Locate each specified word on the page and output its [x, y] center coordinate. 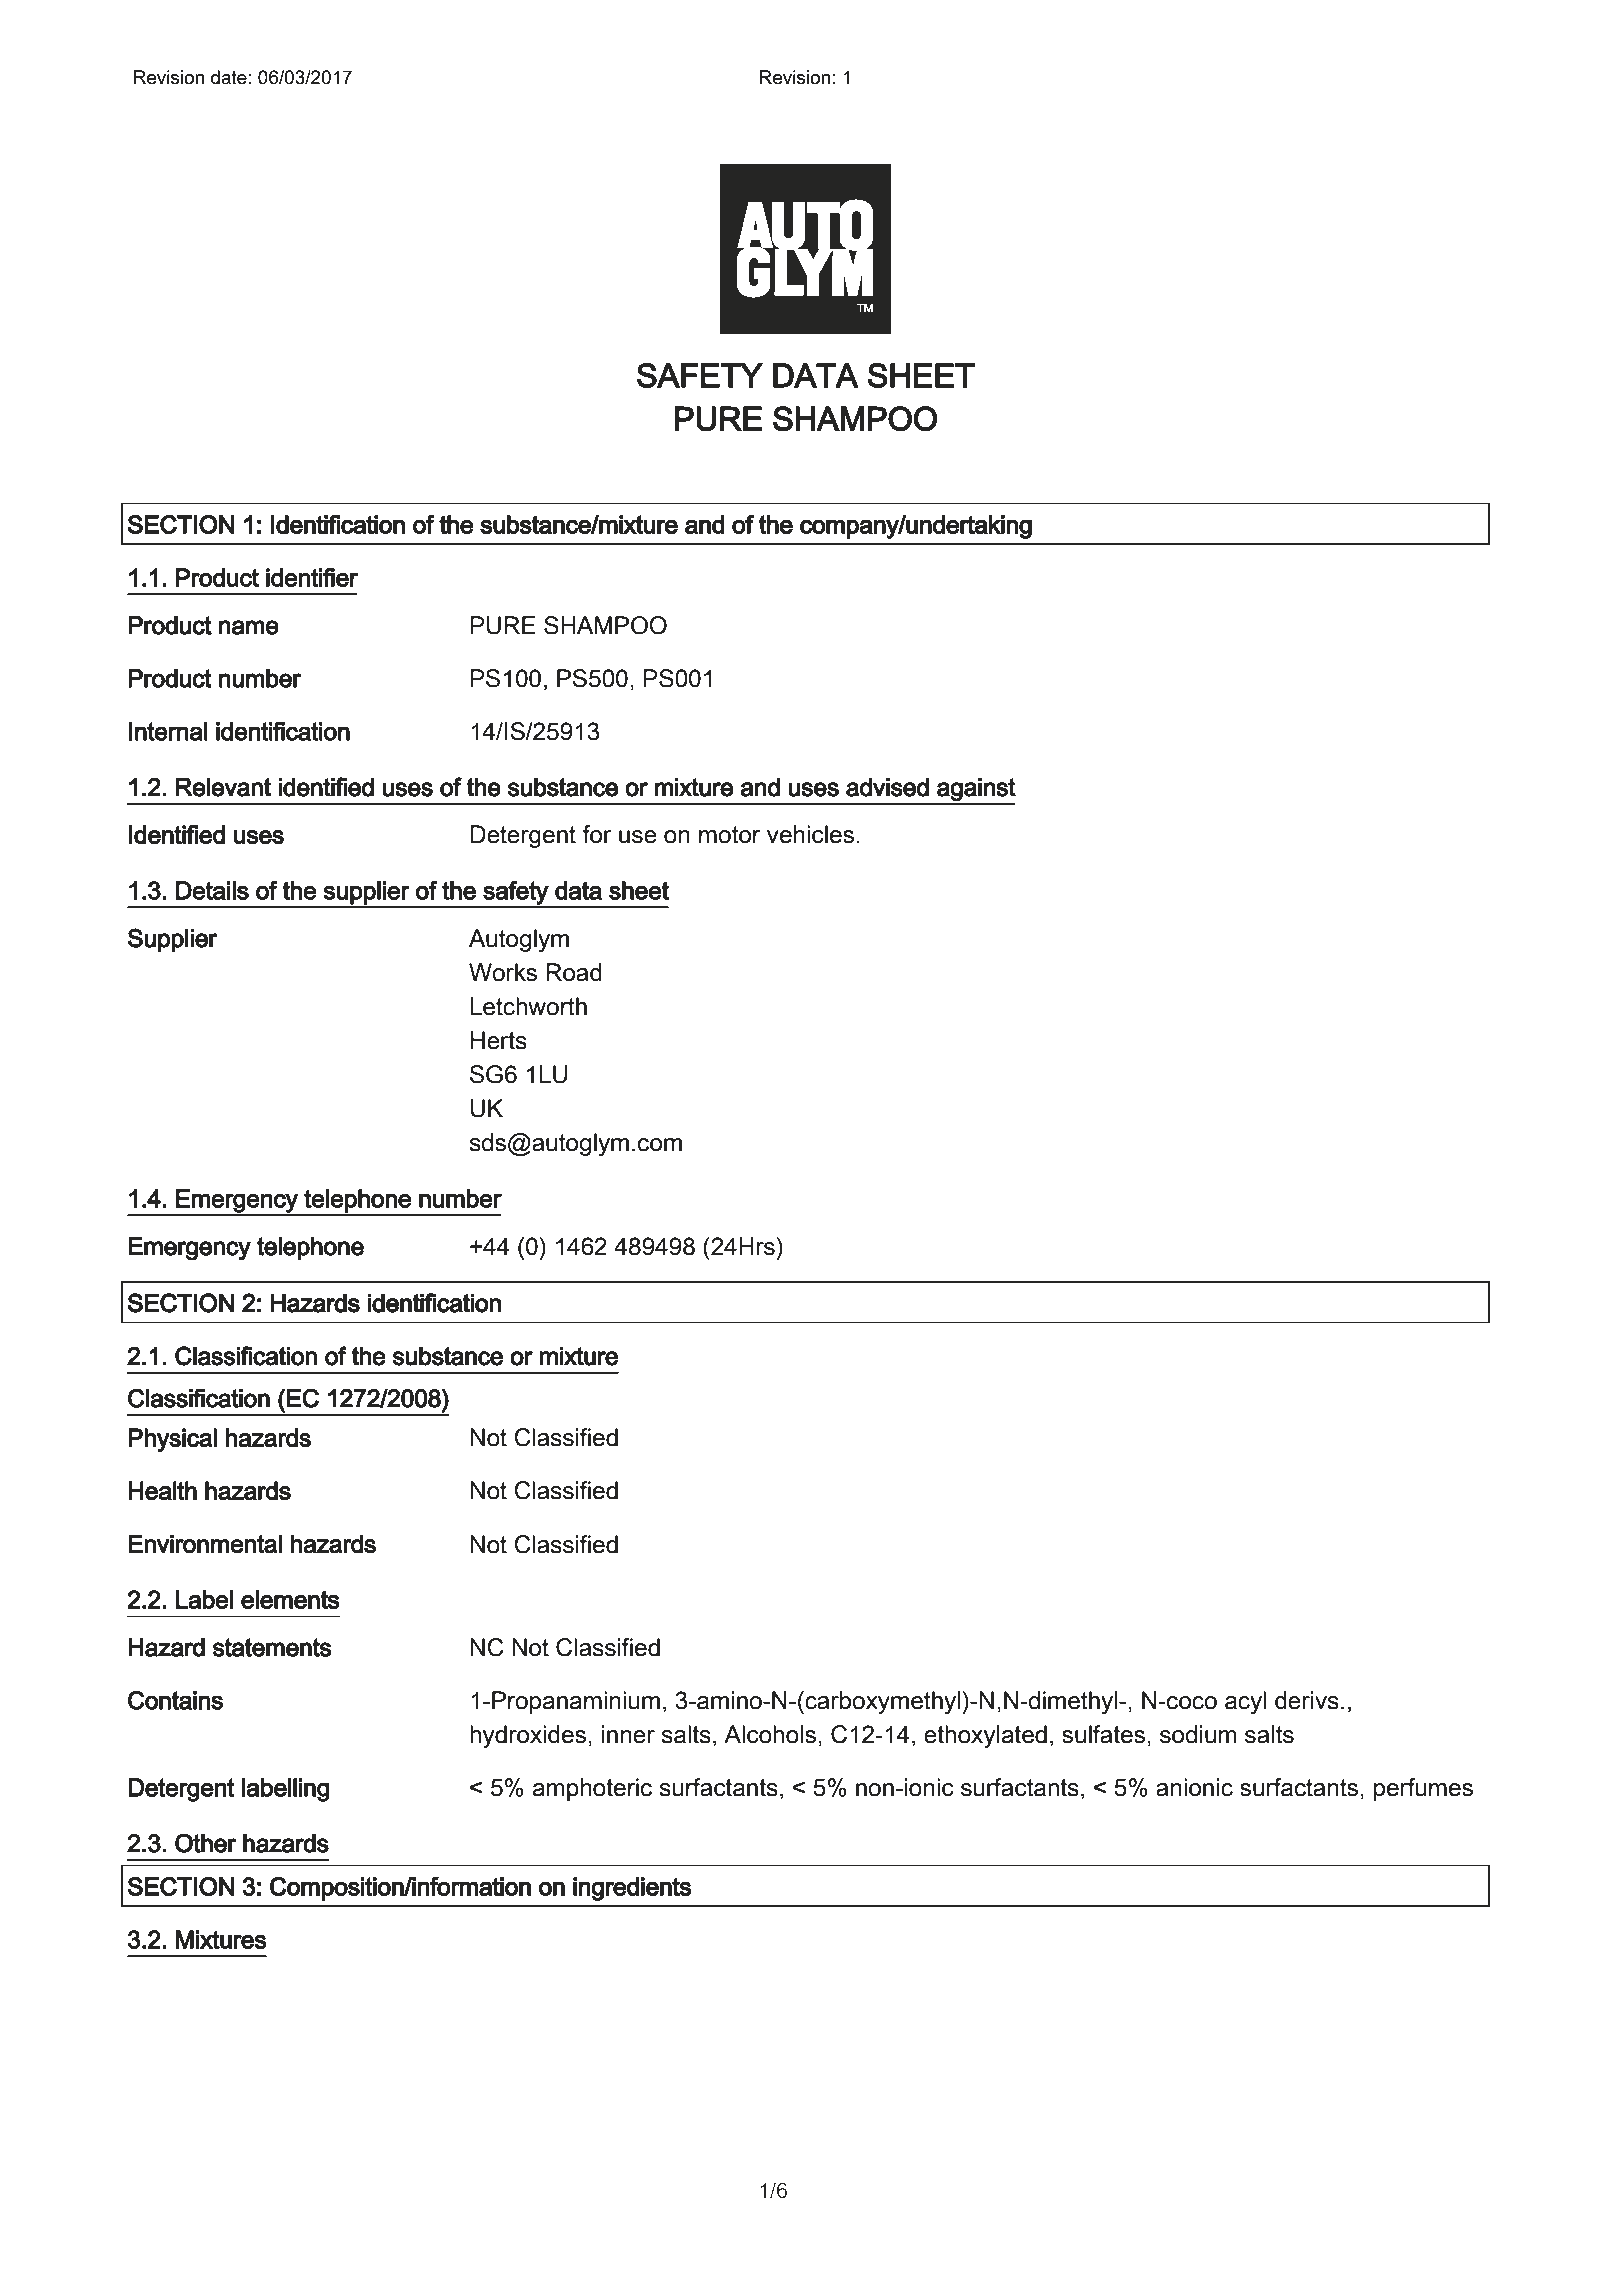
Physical [172, 1440]
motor [729, 835]
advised [887, 787]
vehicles [810, 834]
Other [206, 1843]
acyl [1245, 1702]
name [249, 627]
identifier [312, 577]
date [229, 77]
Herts [499, 1040]
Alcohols [770, 1734]
